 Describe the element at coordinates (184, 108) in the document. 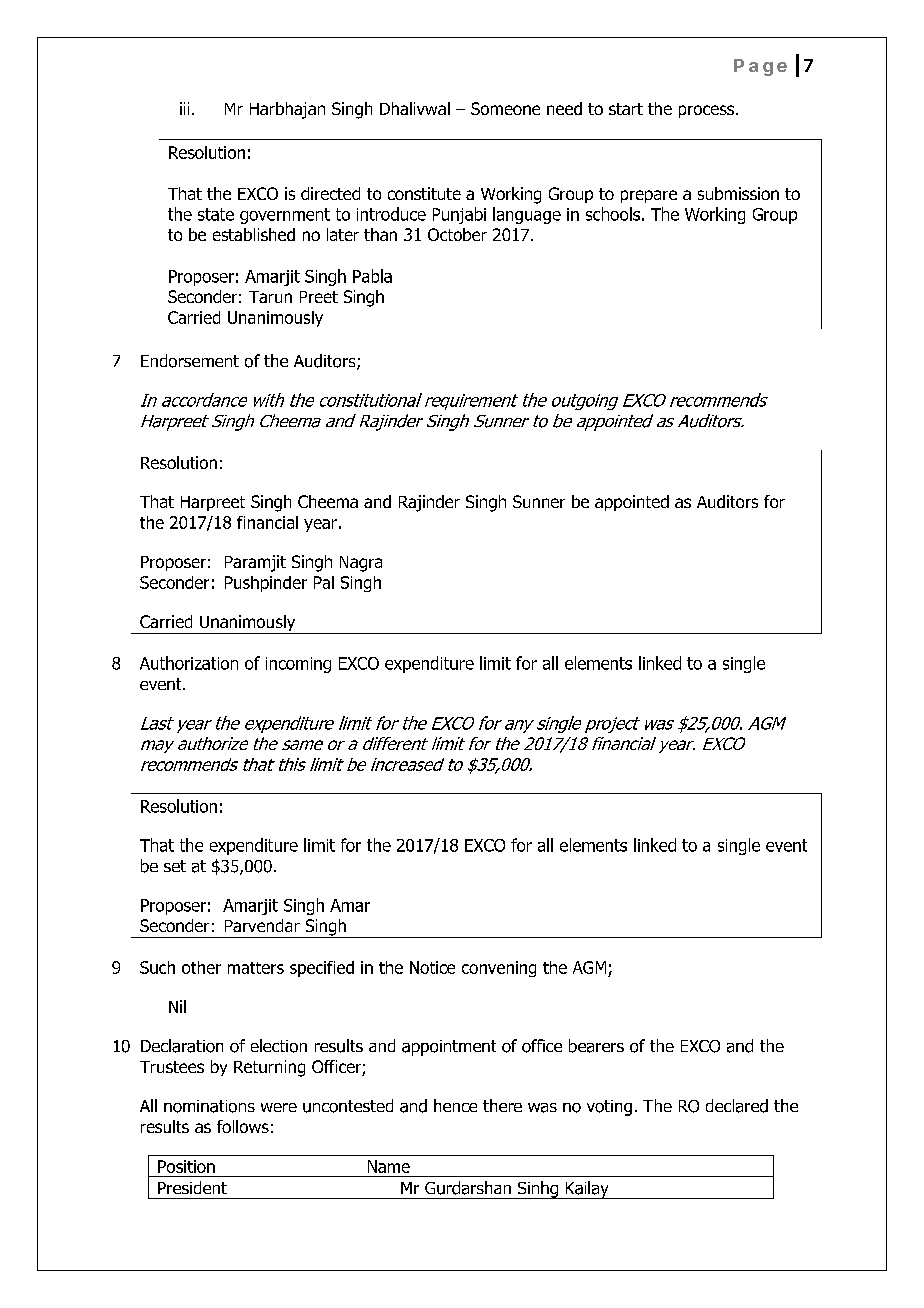

I see `iii` at that location.
